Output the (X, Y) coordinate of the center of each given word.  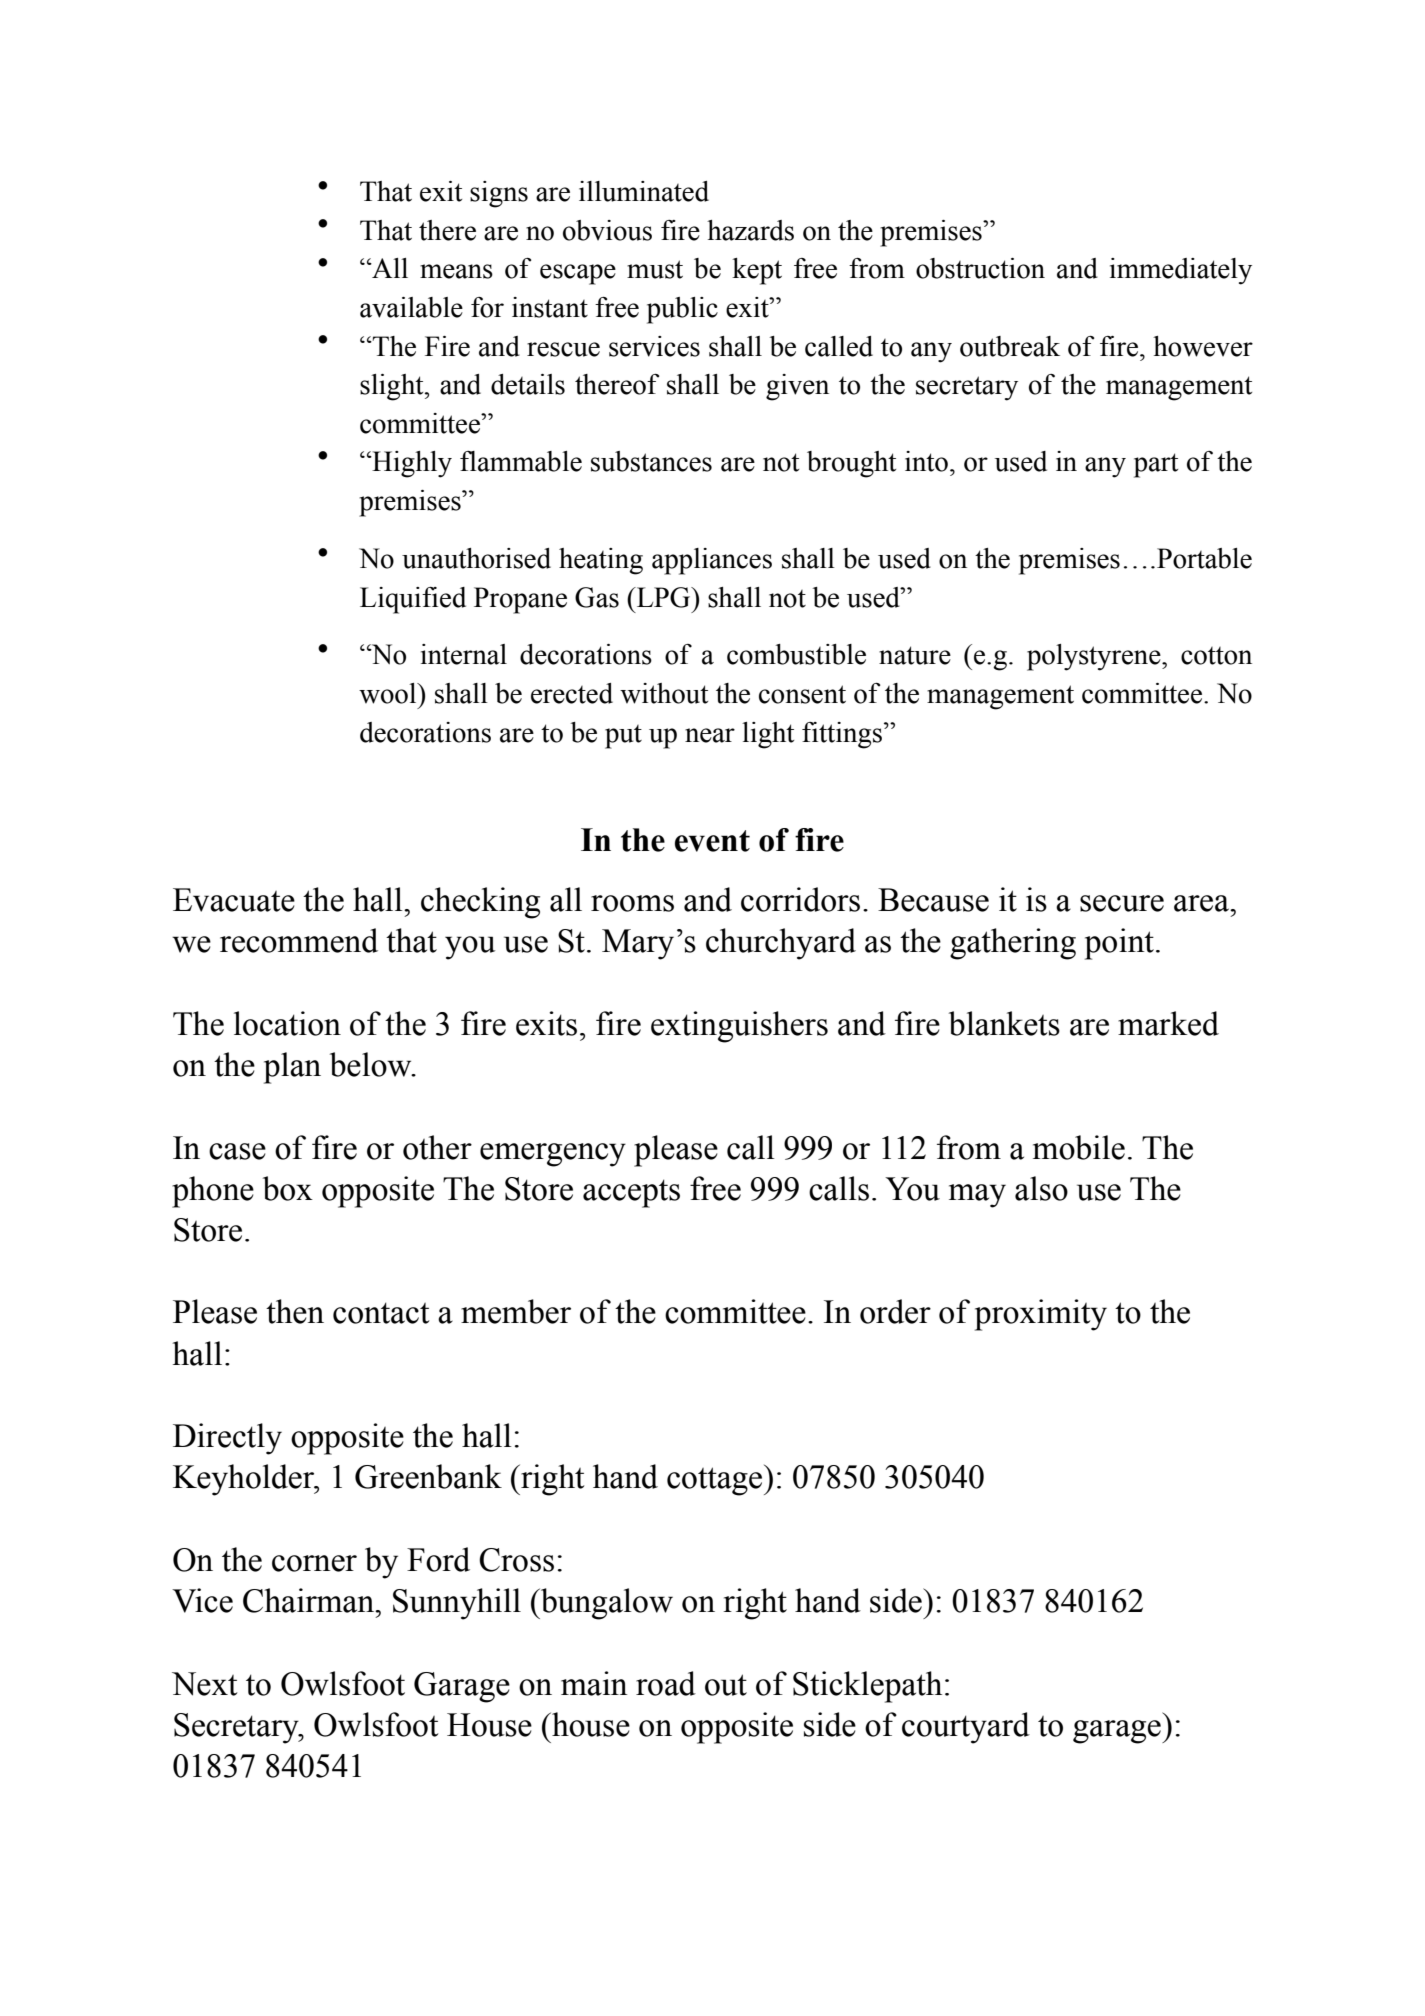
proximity (1041, 1315)
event (712, 841)
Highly (411, 464)
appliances (712, 561)
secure (1122, 903)
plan (292, 1068)
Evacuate (234, 900)
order (895, 1311)
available (411, 307)
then (295, 1311)
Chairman (310, 1600)
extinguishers (739, 1027)
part (1156, 465)
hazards (750, 230)
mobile (1079, 1147)
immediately (1181, 271)
